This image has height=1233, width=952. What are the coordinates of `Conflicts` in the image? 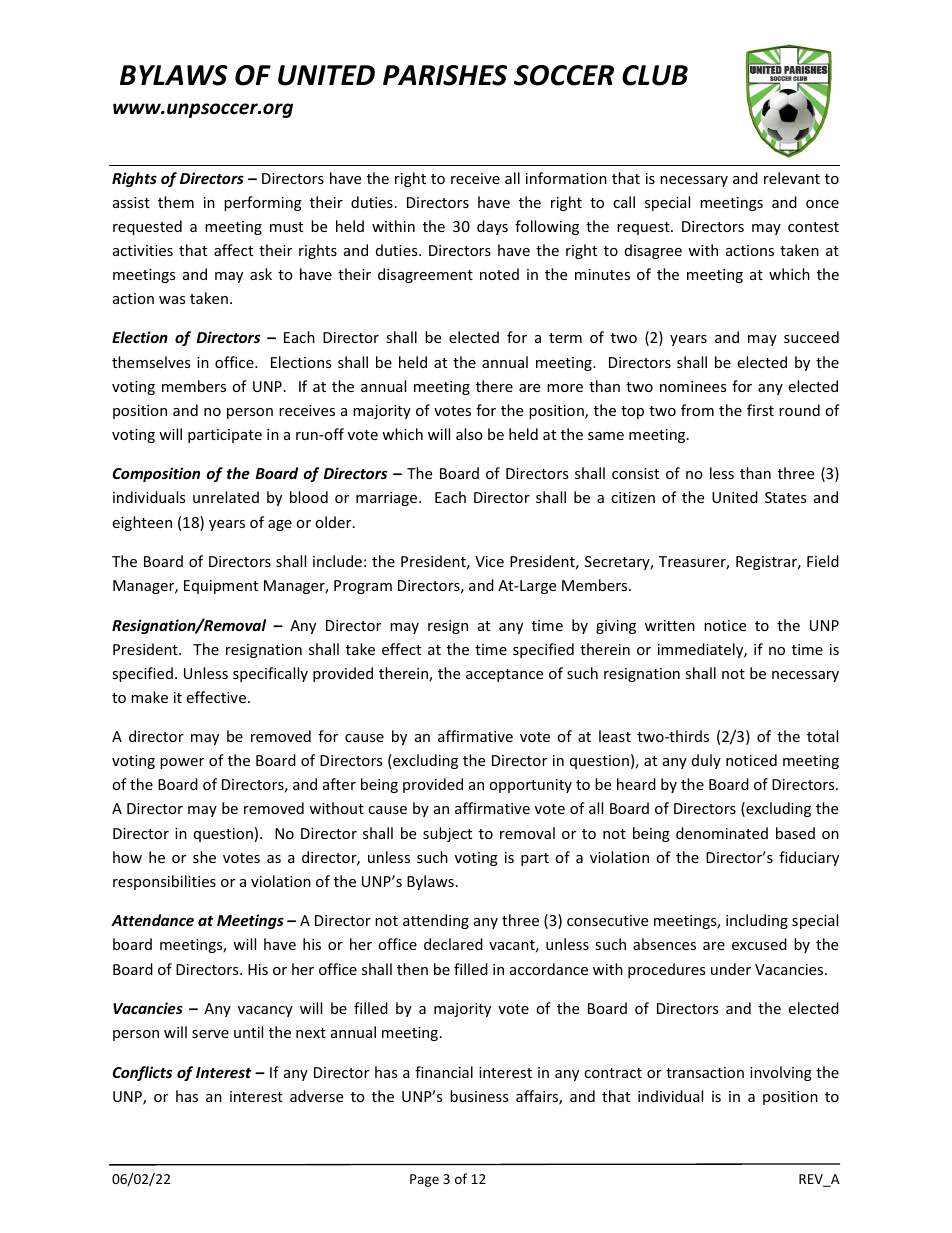 It's located at (142, 1073).
